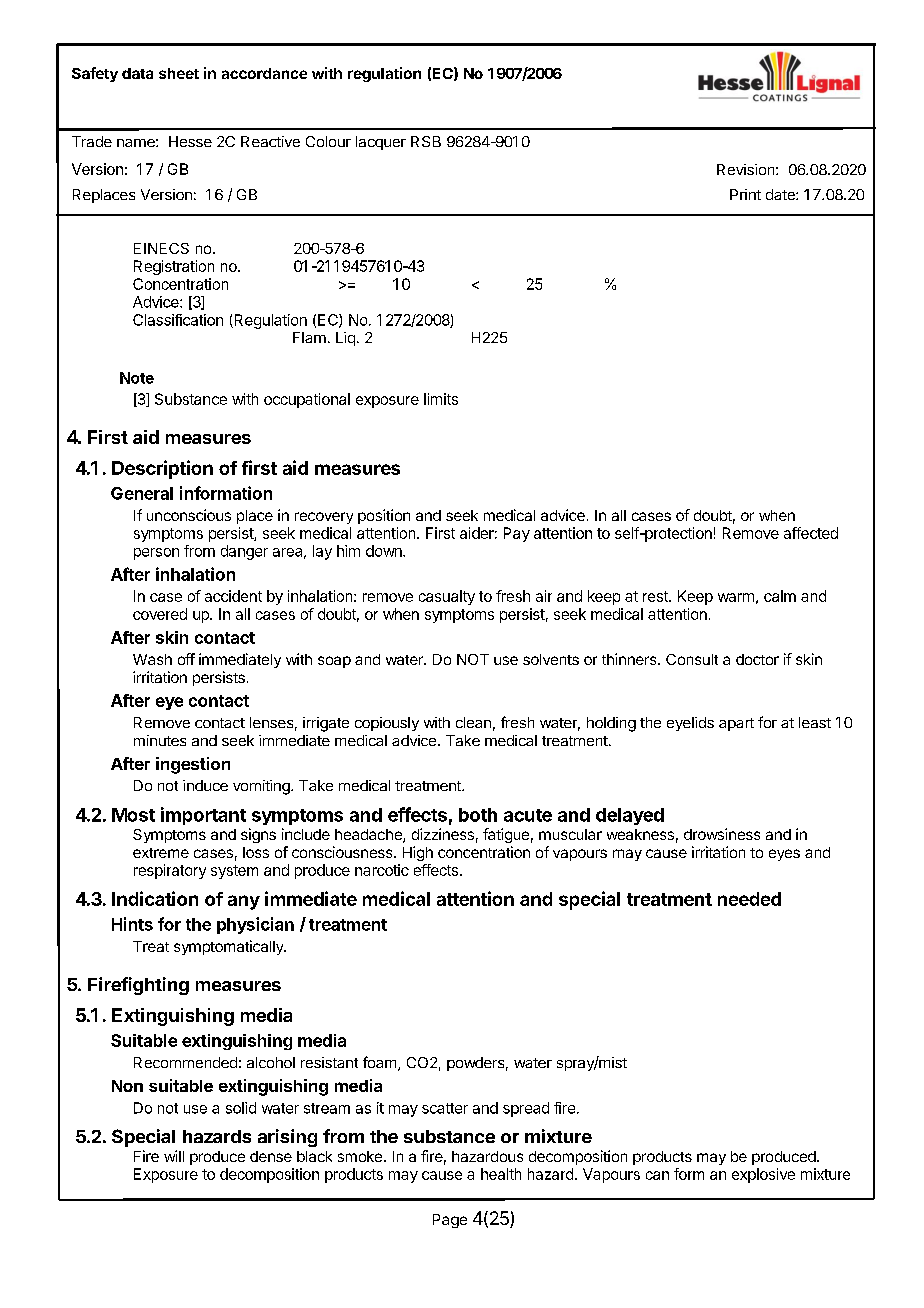  What do you see at coordinates (155, 898) in the screenshot?
I see `Indication` at bounding box center [155, 898].
